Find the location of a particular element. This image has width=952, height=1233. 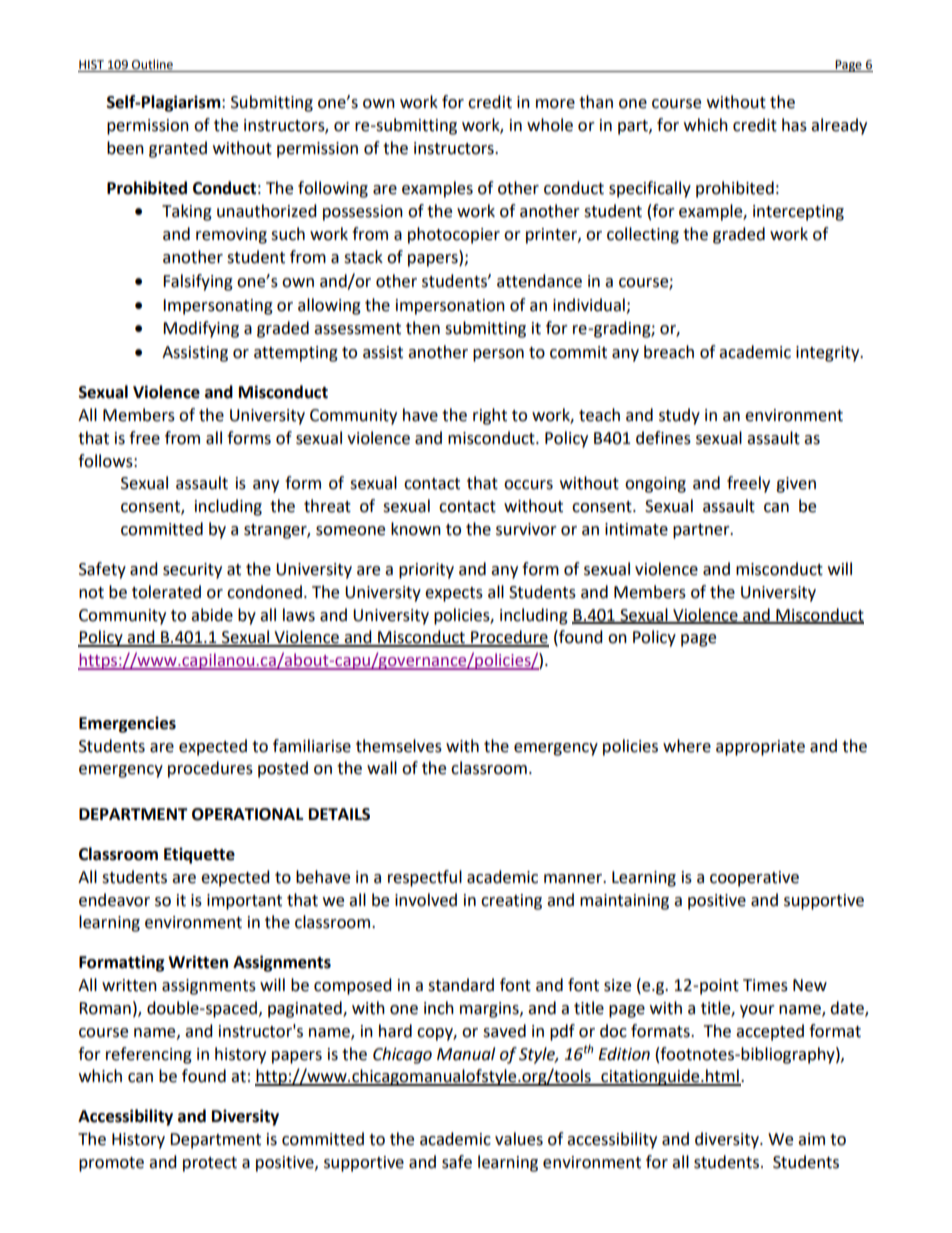

values is located at coordinates (519, 1139).
